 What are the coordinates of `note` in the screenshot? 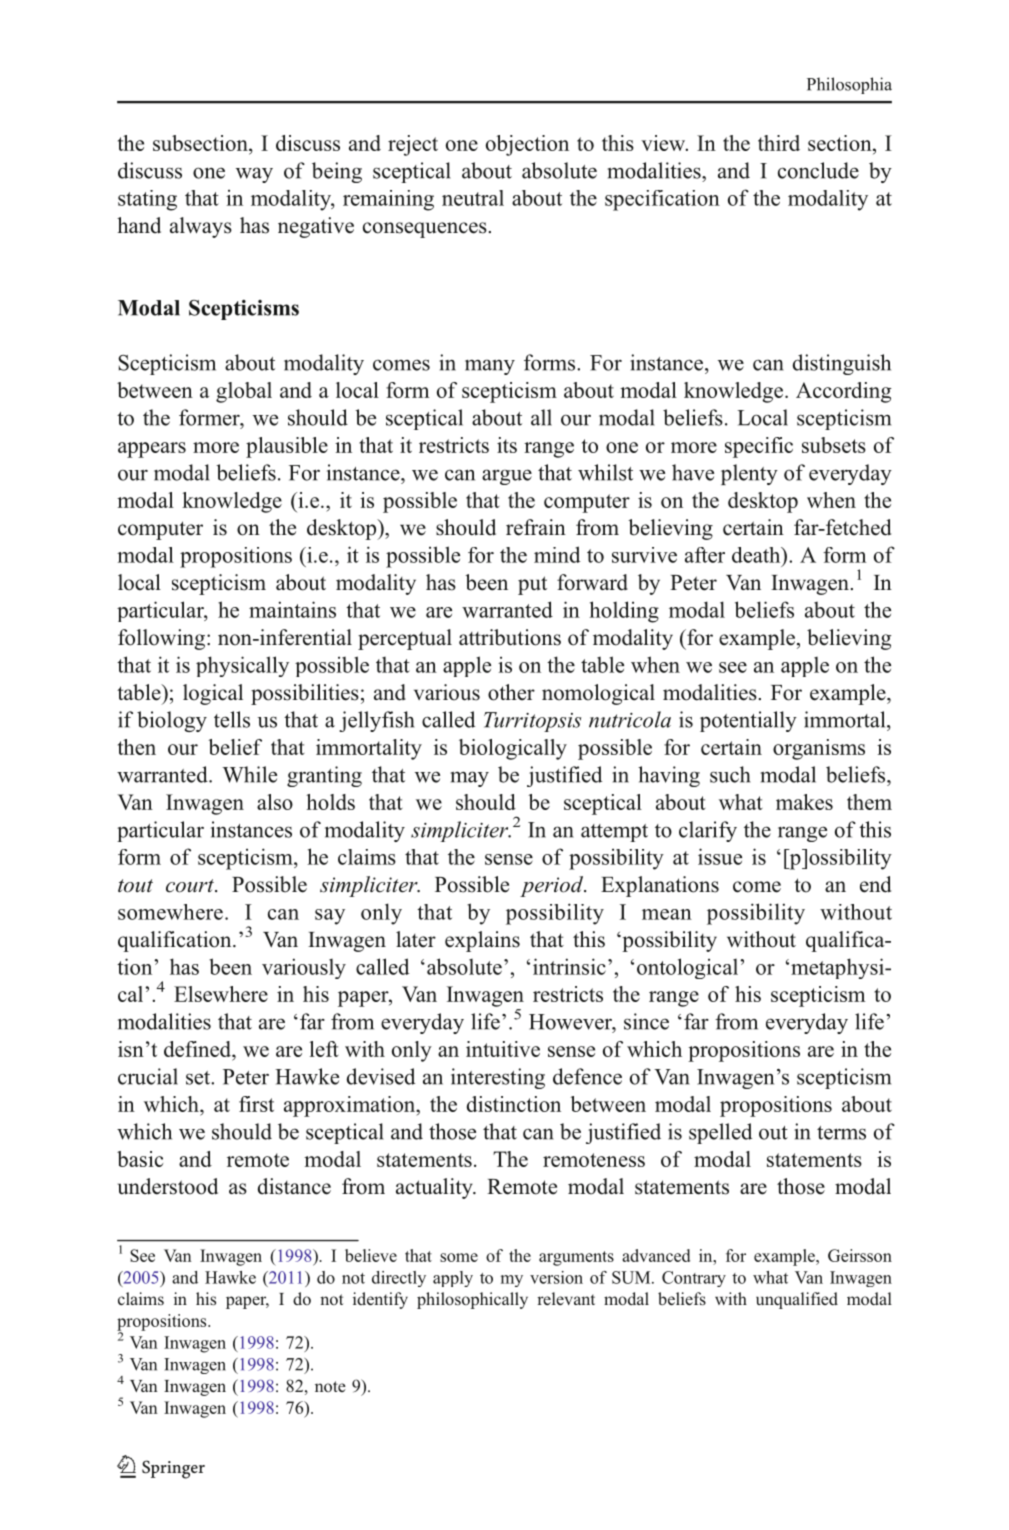 It's located at (330, 1386).
